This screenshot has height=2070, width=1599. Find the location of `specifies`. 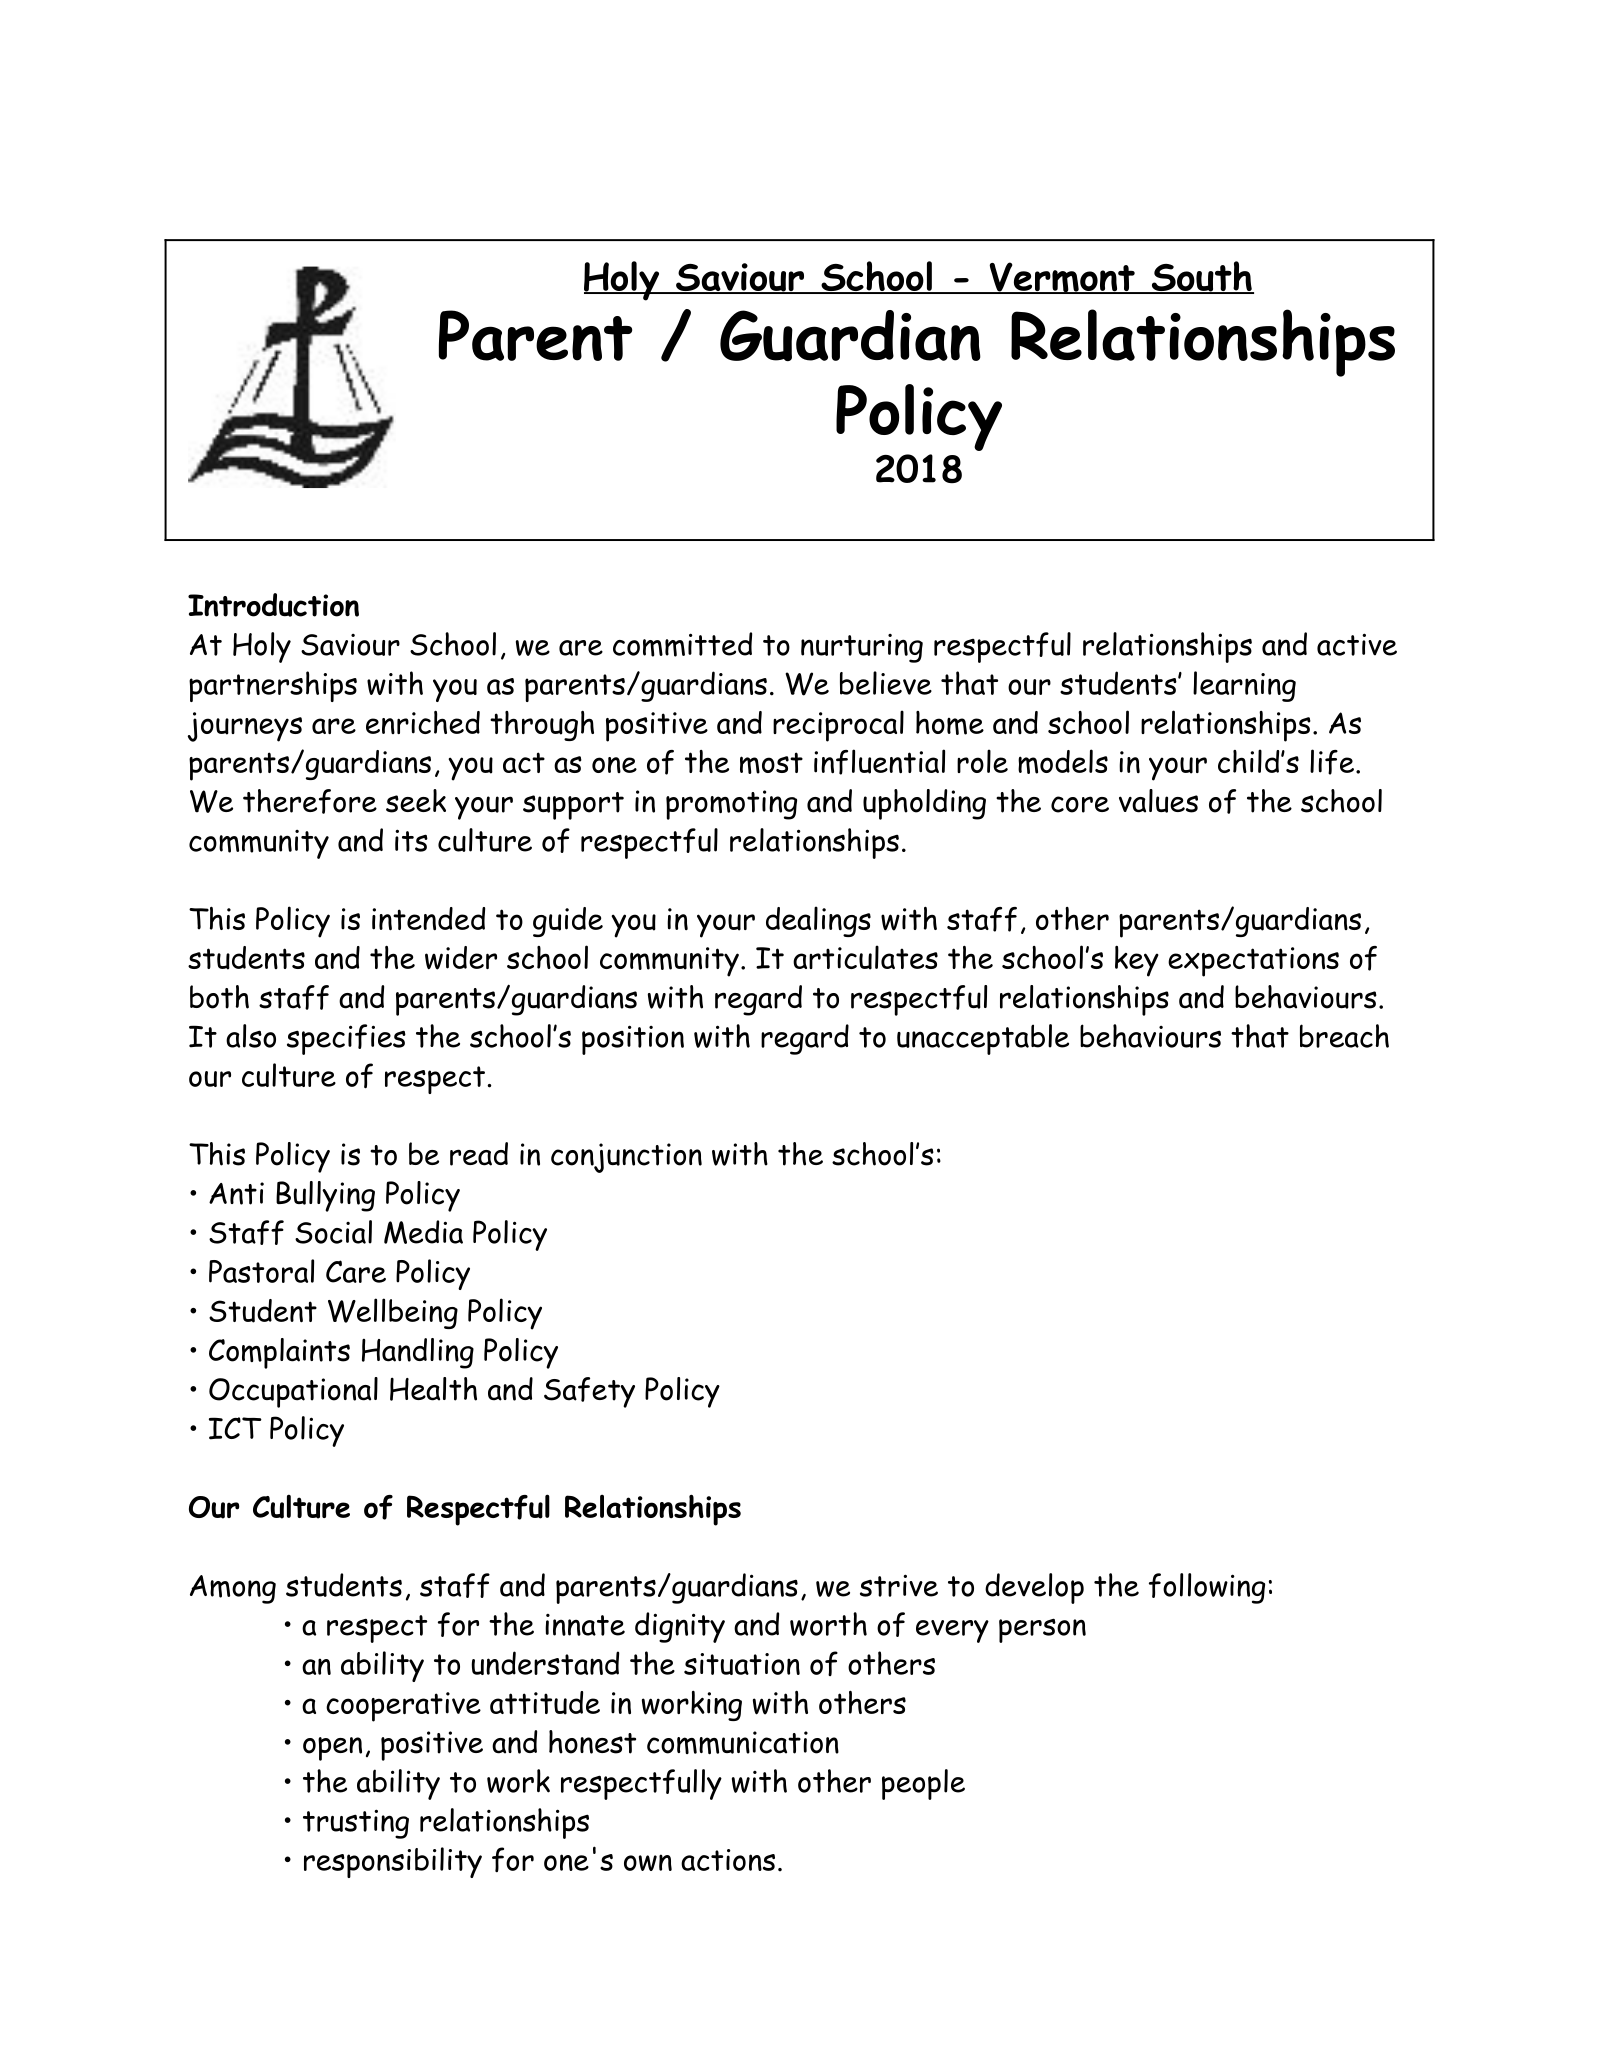

specifies is located at coordinates (346, 1039).
